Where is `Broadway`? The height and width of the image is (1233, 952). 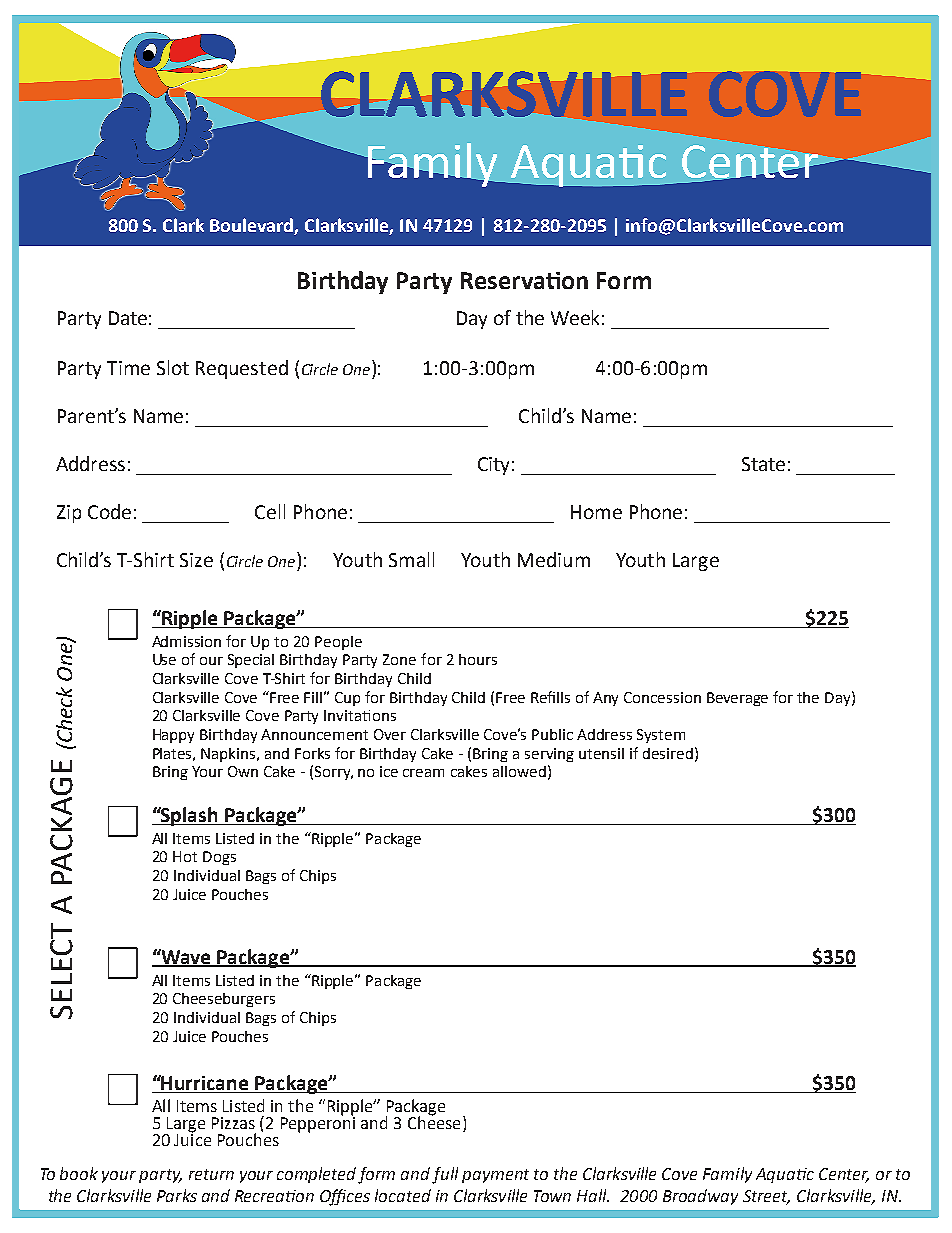 Broadway is located at coordinates (700, 1197).
